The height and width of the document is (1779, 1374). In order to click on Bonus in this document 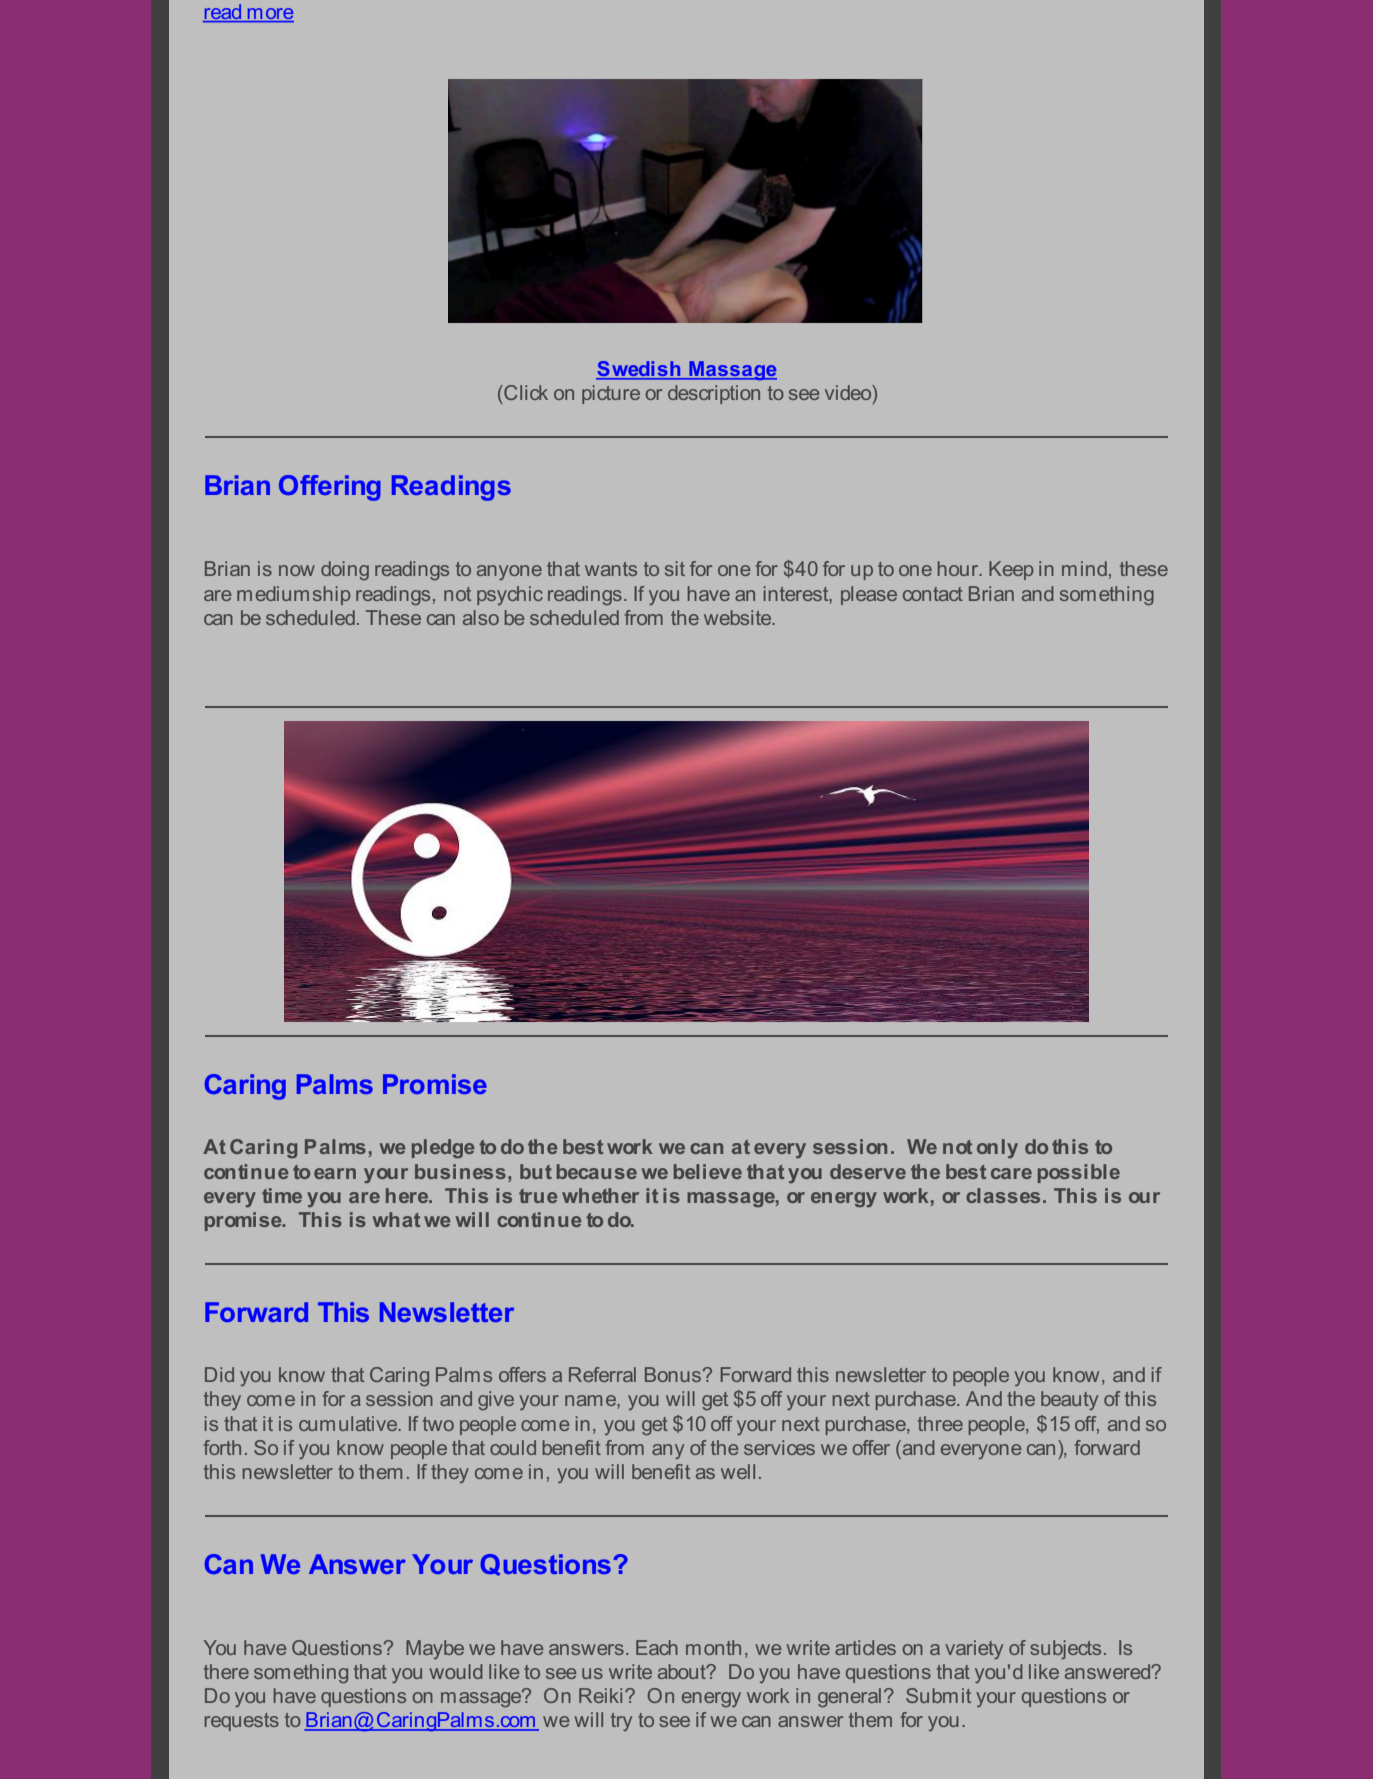, I will do `click(674, 1374)`.
